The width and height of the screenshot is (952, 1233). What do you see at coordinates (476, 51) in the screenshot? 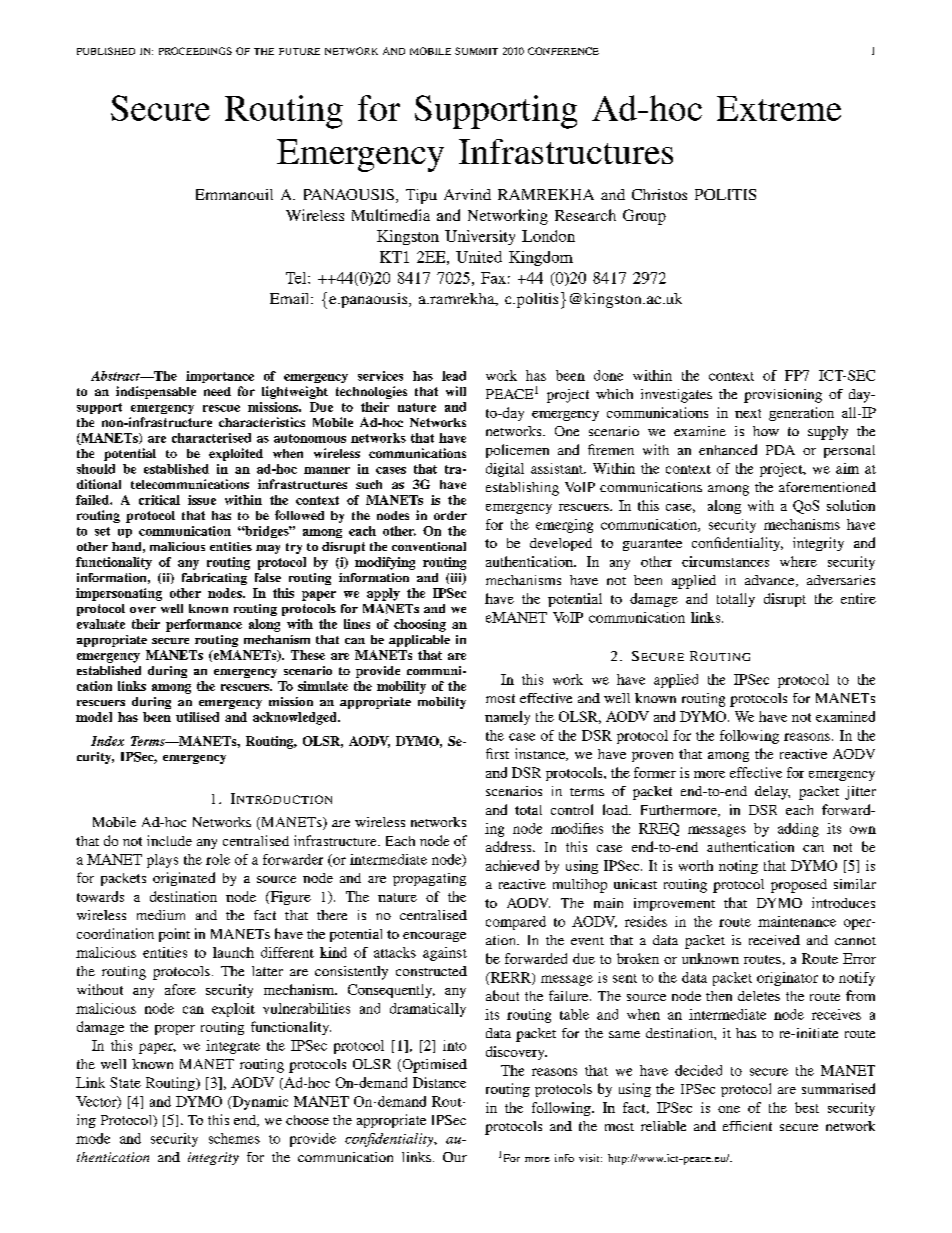
I see `SUMMIT` at bounding box center [476, 51].
